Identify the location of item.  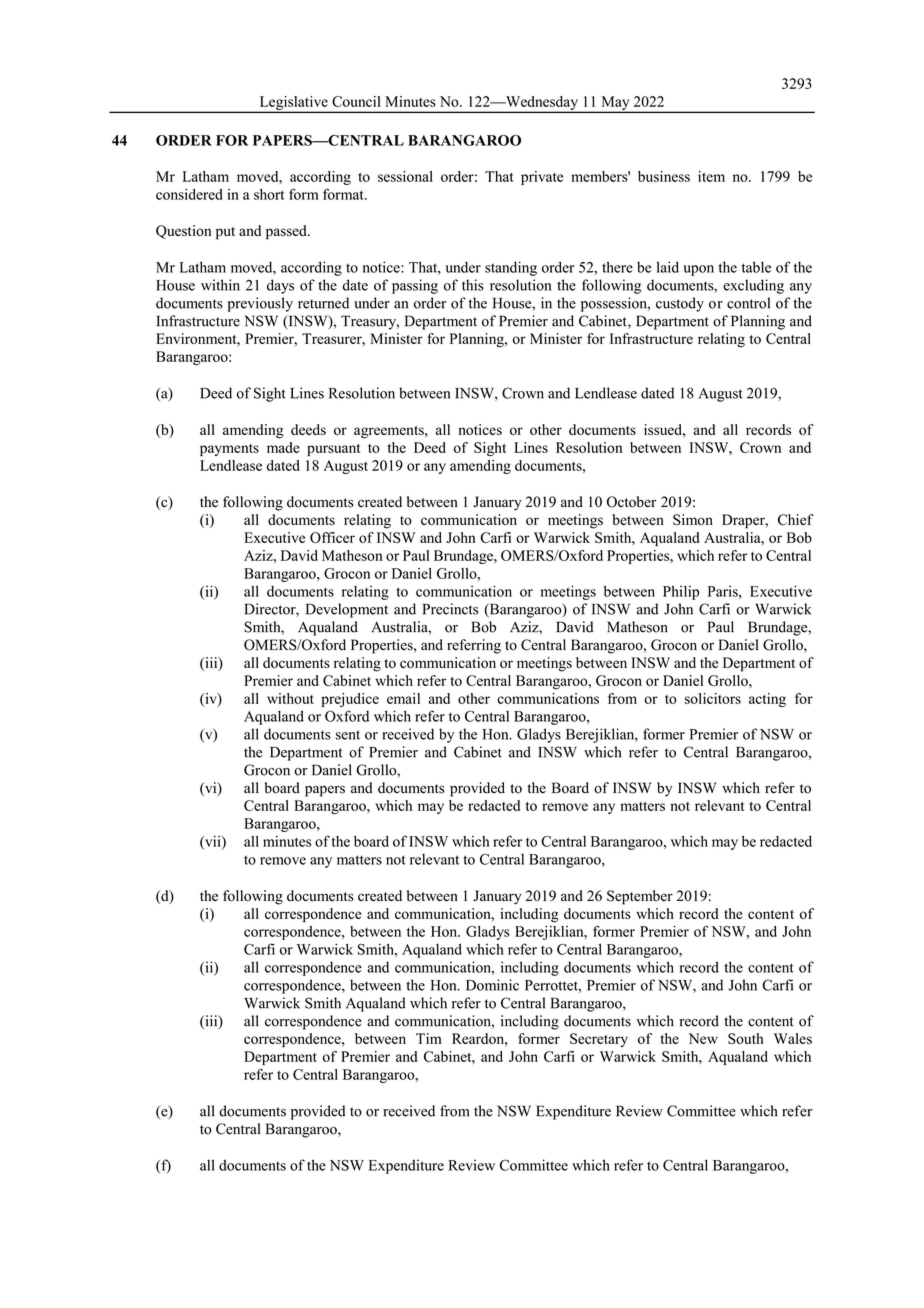
(711, 176).
